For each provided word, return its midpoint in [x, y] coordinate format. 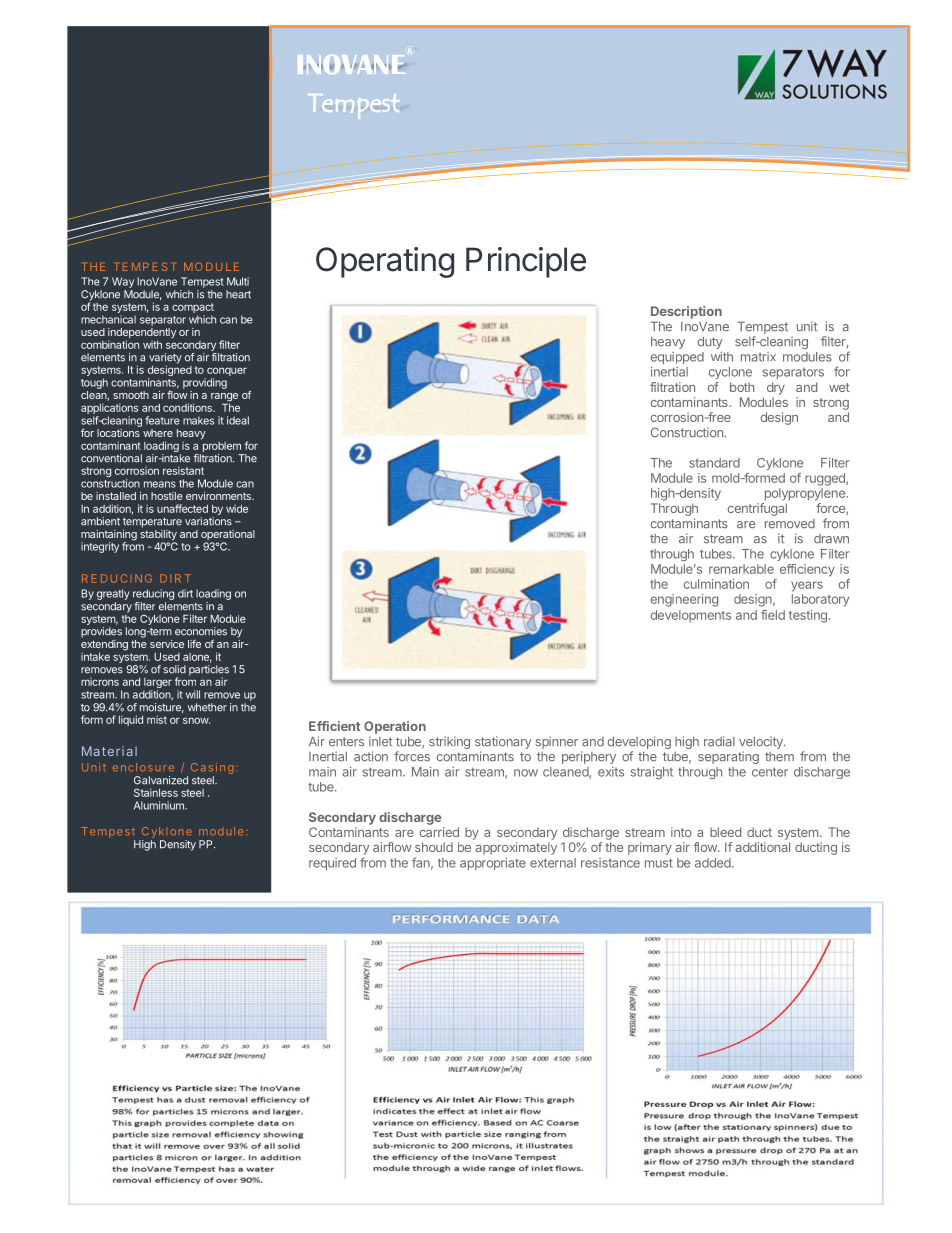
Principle [526, 262]
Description [686, 312]
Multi [238, 281]
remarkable [741, 569]
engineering [684, 600]
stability [158, 536]
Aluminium [160, 805]
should [434, 847]
